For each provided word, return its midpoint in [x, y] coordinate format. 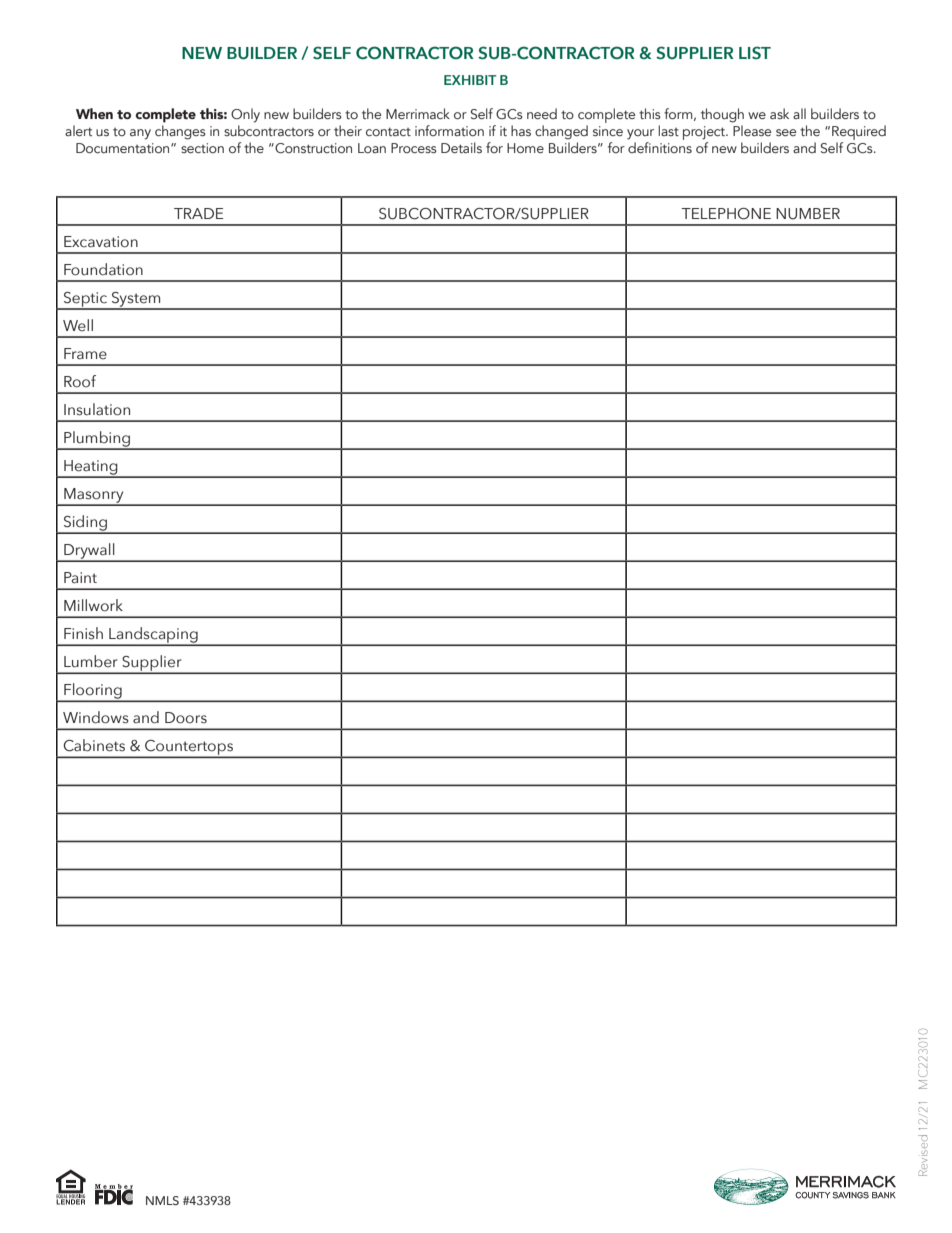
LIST [755, 52]
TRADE [199, 213]
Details [461, 147]
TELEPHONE [726, 214]
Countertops [189, 748]
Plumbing [97, 440]
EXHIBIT [470, 80]
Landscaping [153, 636]
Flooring [93, 692]
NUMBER [808, 214]
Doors [186, 718]
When [94, 113]
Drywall [89, 552]
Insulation [97, 409]
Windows [96, 717]
